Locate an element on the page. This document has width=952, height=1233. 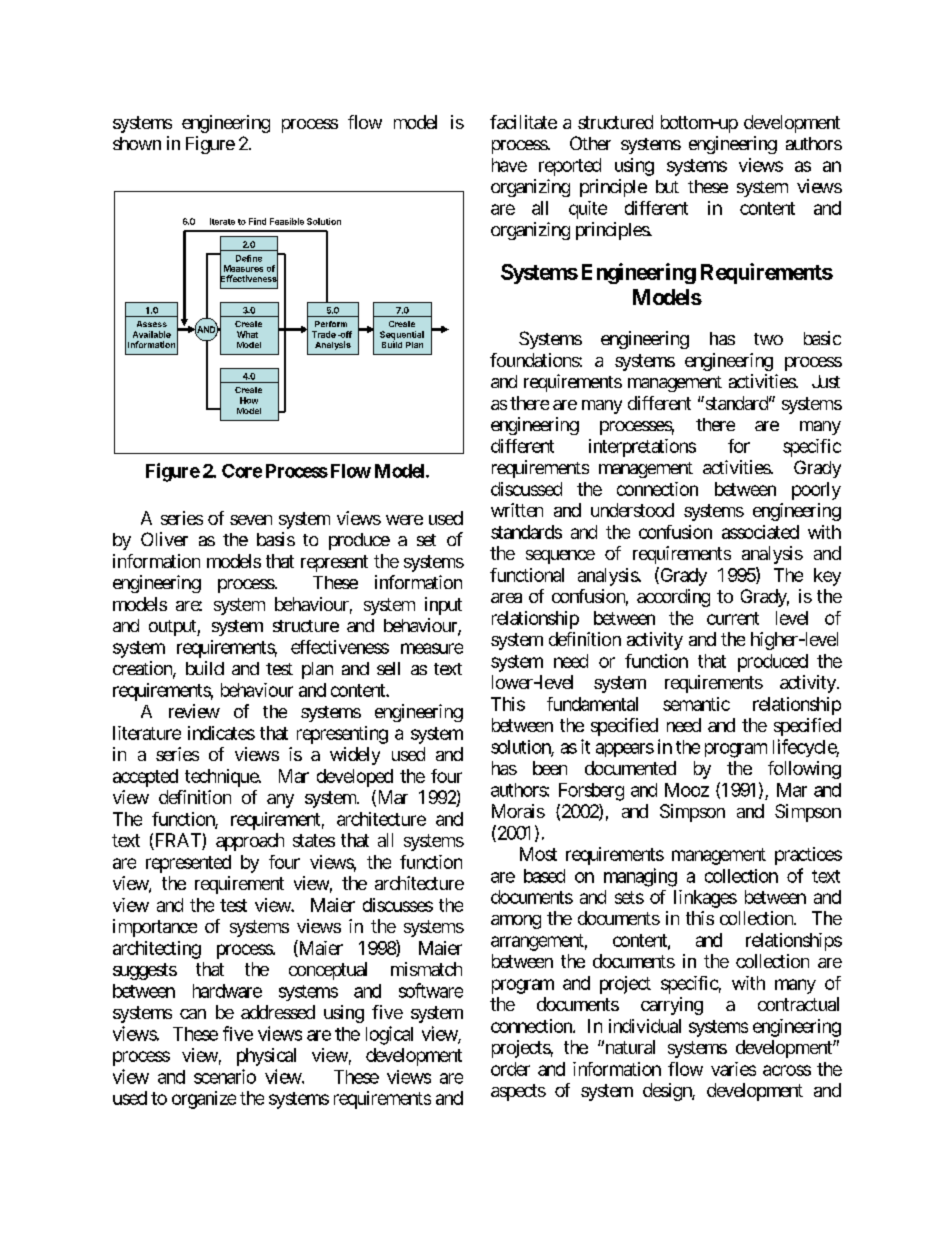
area is located at coordinates (506, 598).
